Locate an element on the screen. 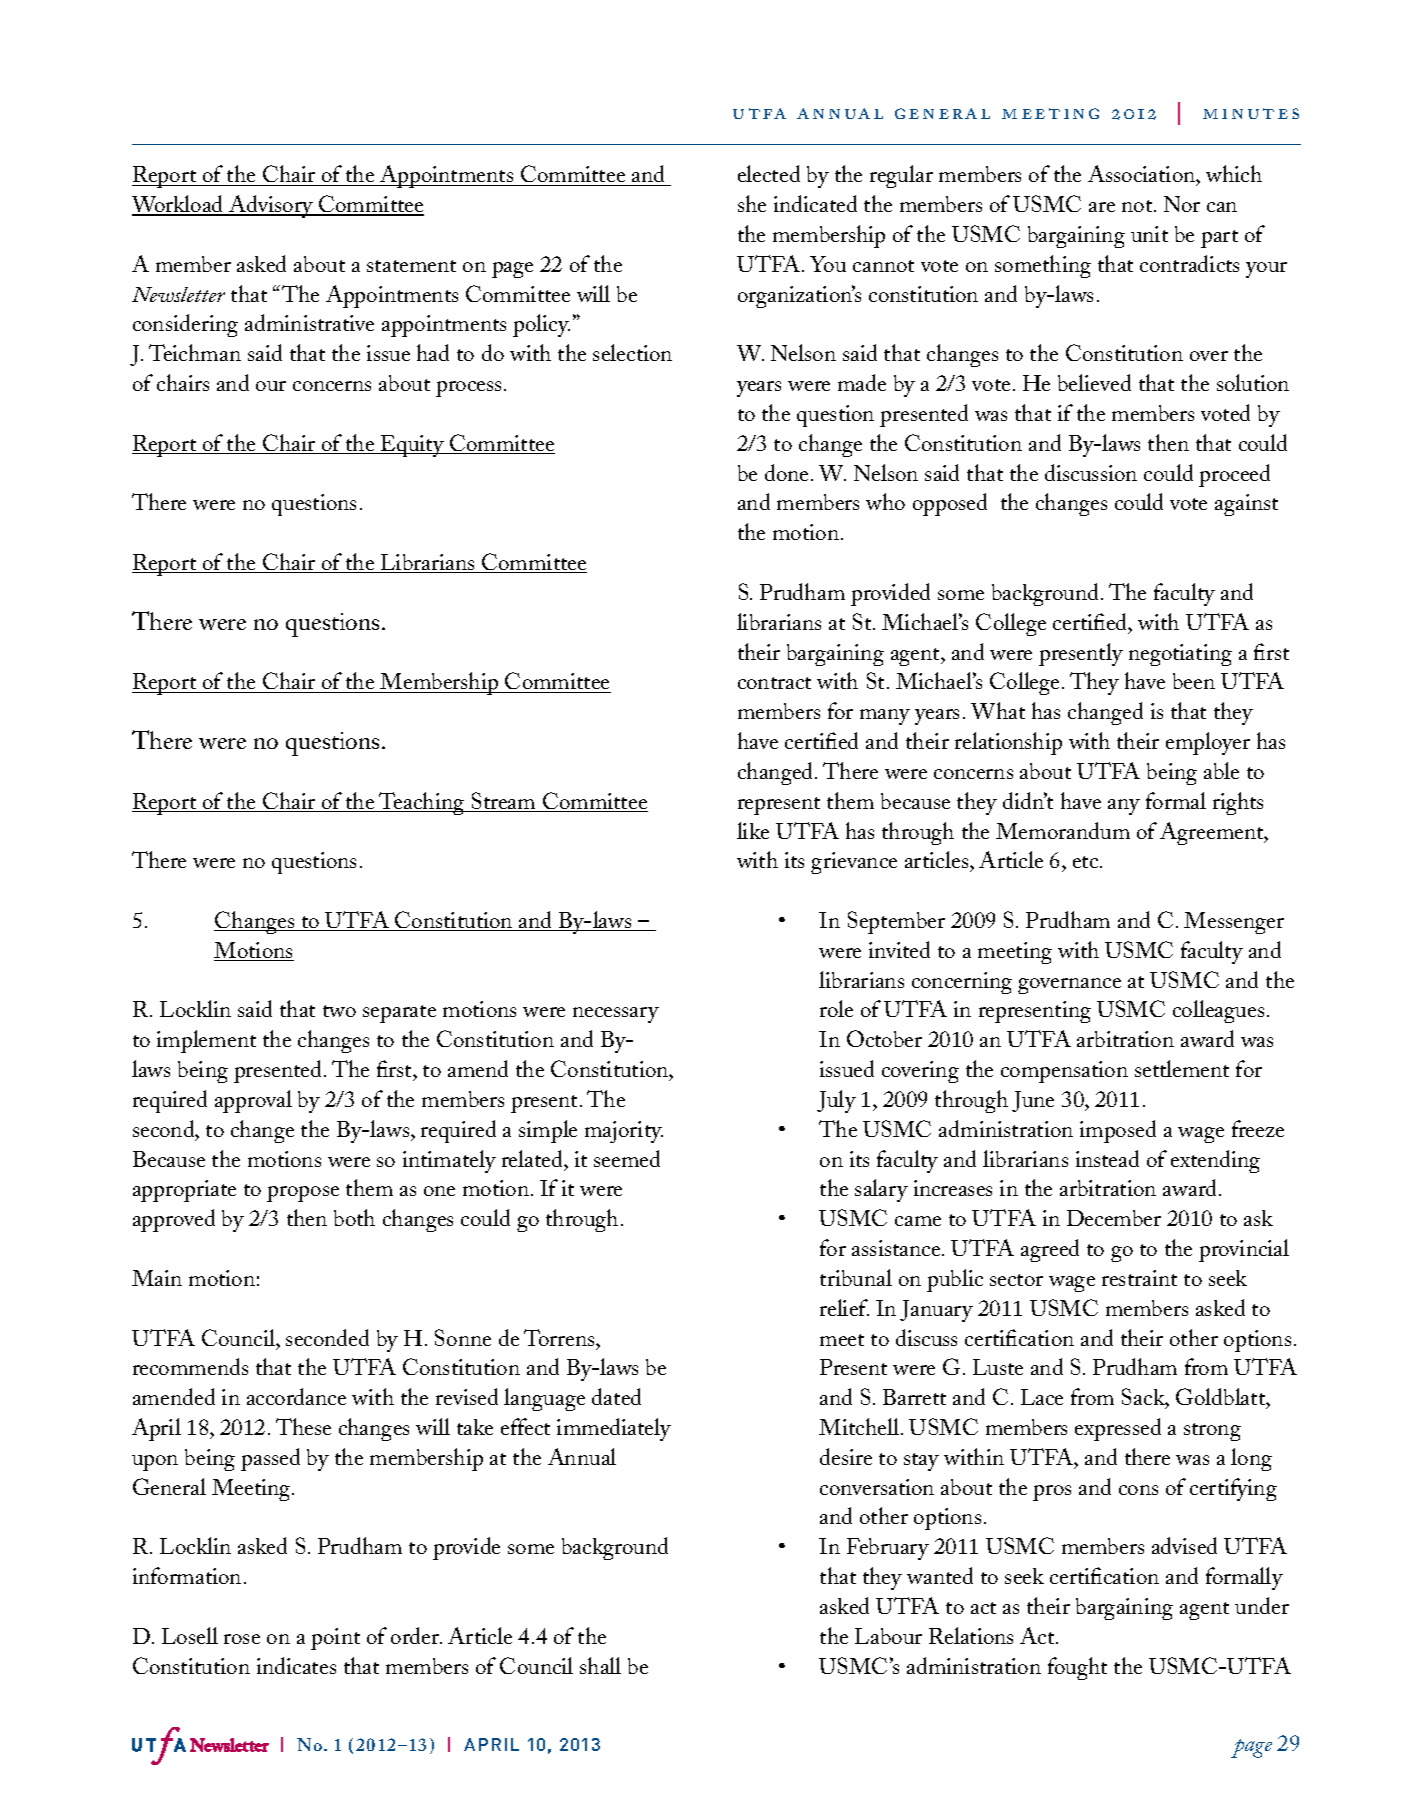  shall is located at coordinates (600, 1665).
